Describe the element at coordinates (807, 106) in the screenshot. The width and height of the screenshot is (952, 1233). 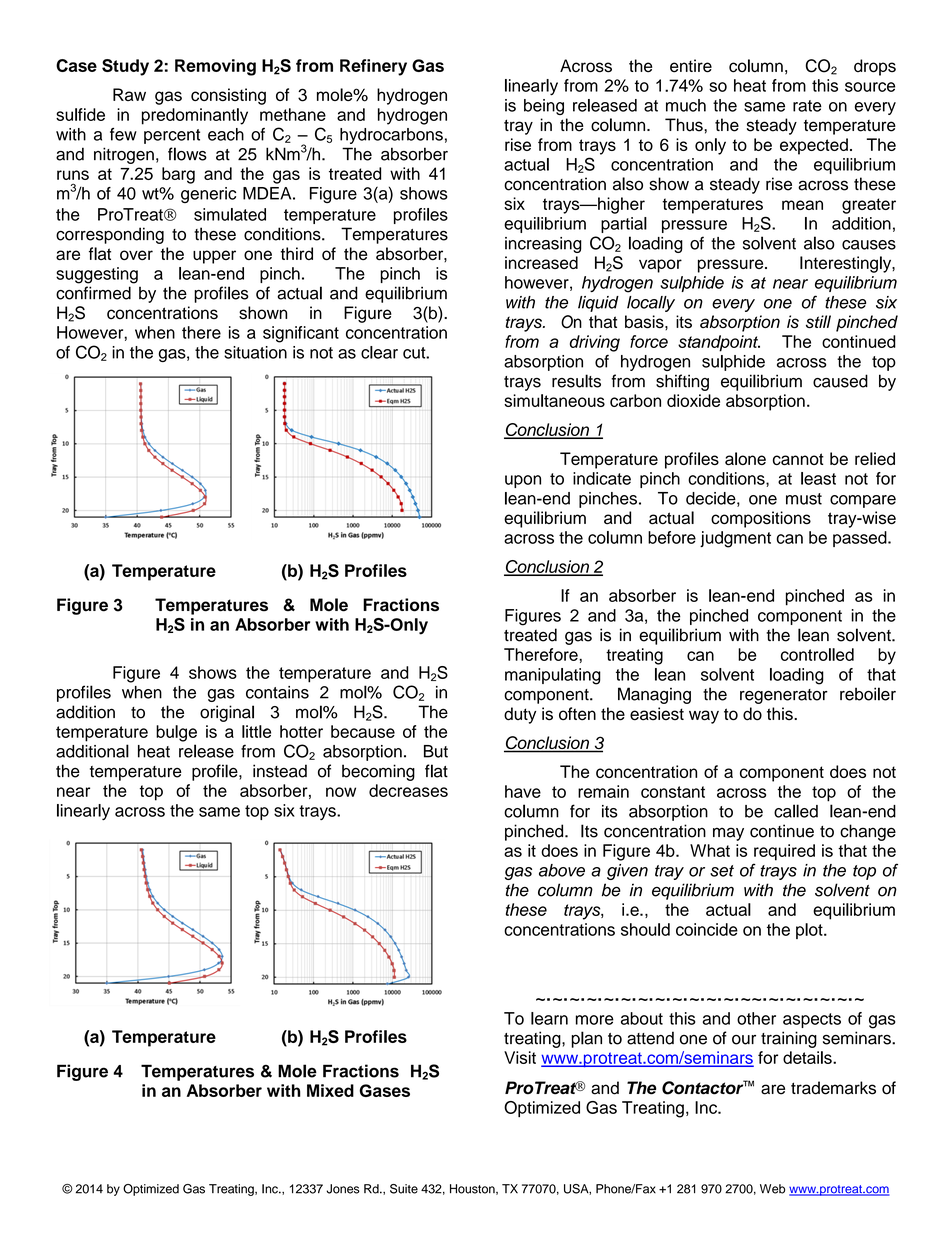
I see `rate` at that location.
